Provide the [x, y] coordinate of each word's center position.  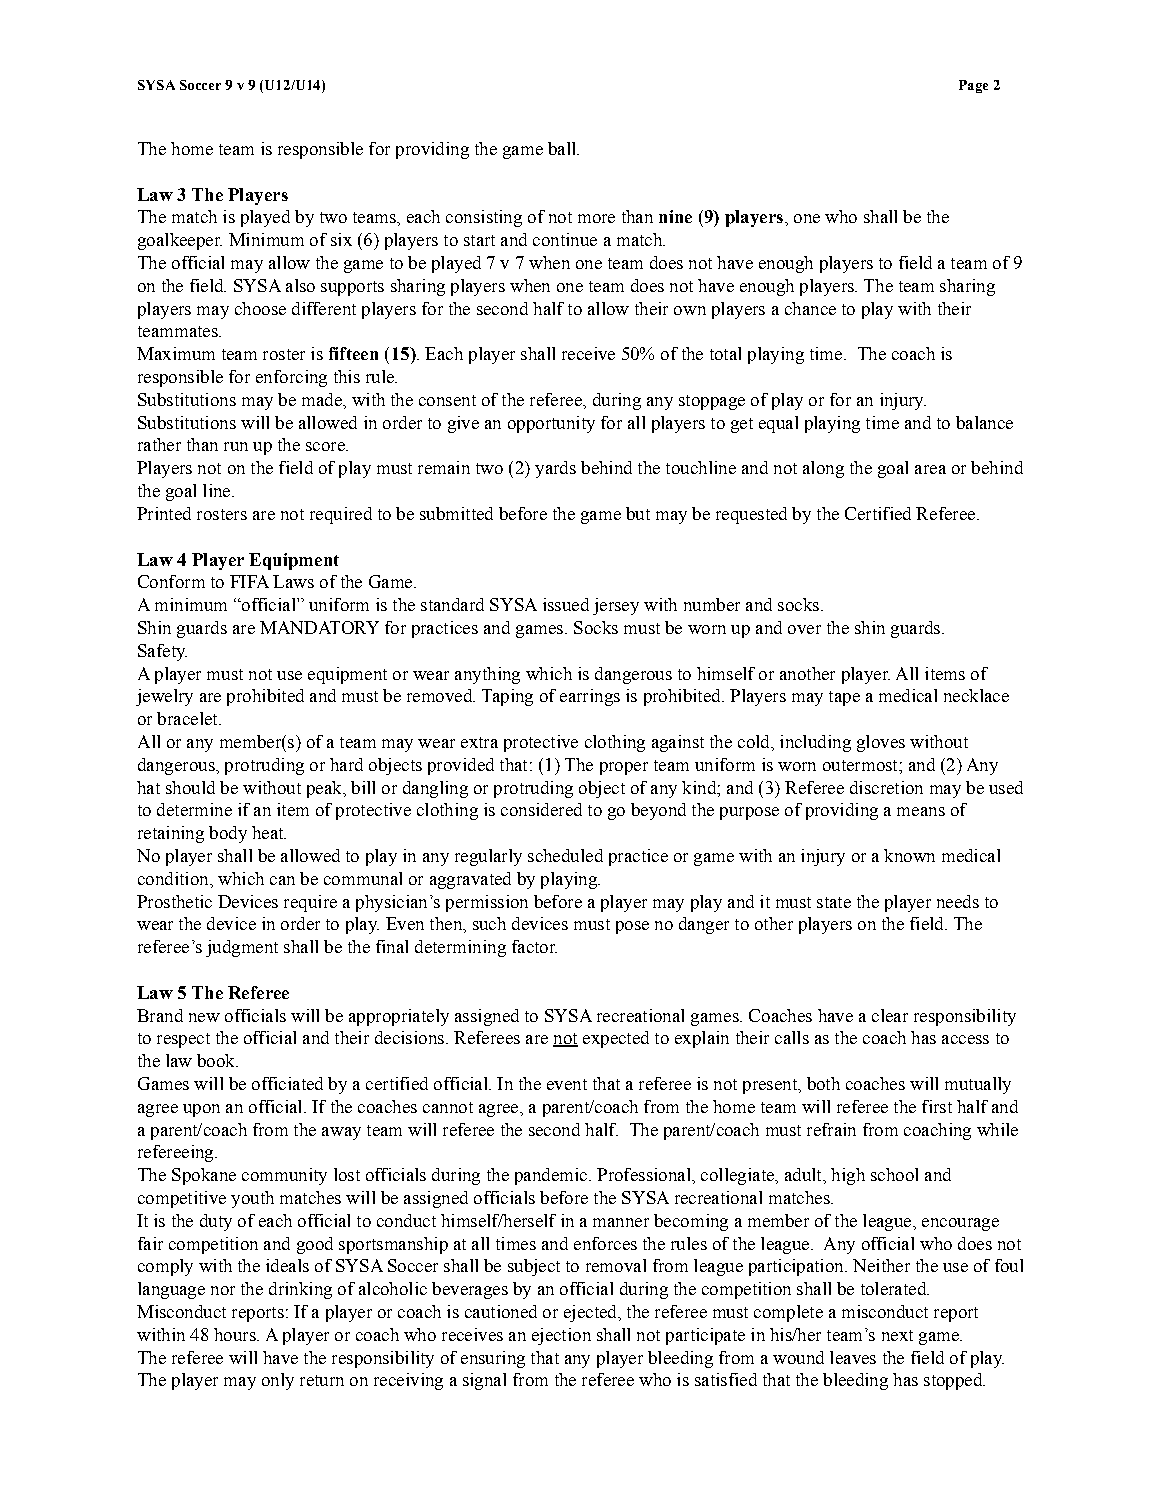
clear [890, 1015]
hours [236, 1334]
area [930, 469]
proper [624, 768]
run [236, 446]
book [217, 1060]
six [341, 239]
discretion [886, 787]
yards [555, 469]
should [190, 787]
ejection [561, 1336]
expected [616, 1039]
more [596, 218]
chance [810, 308]
